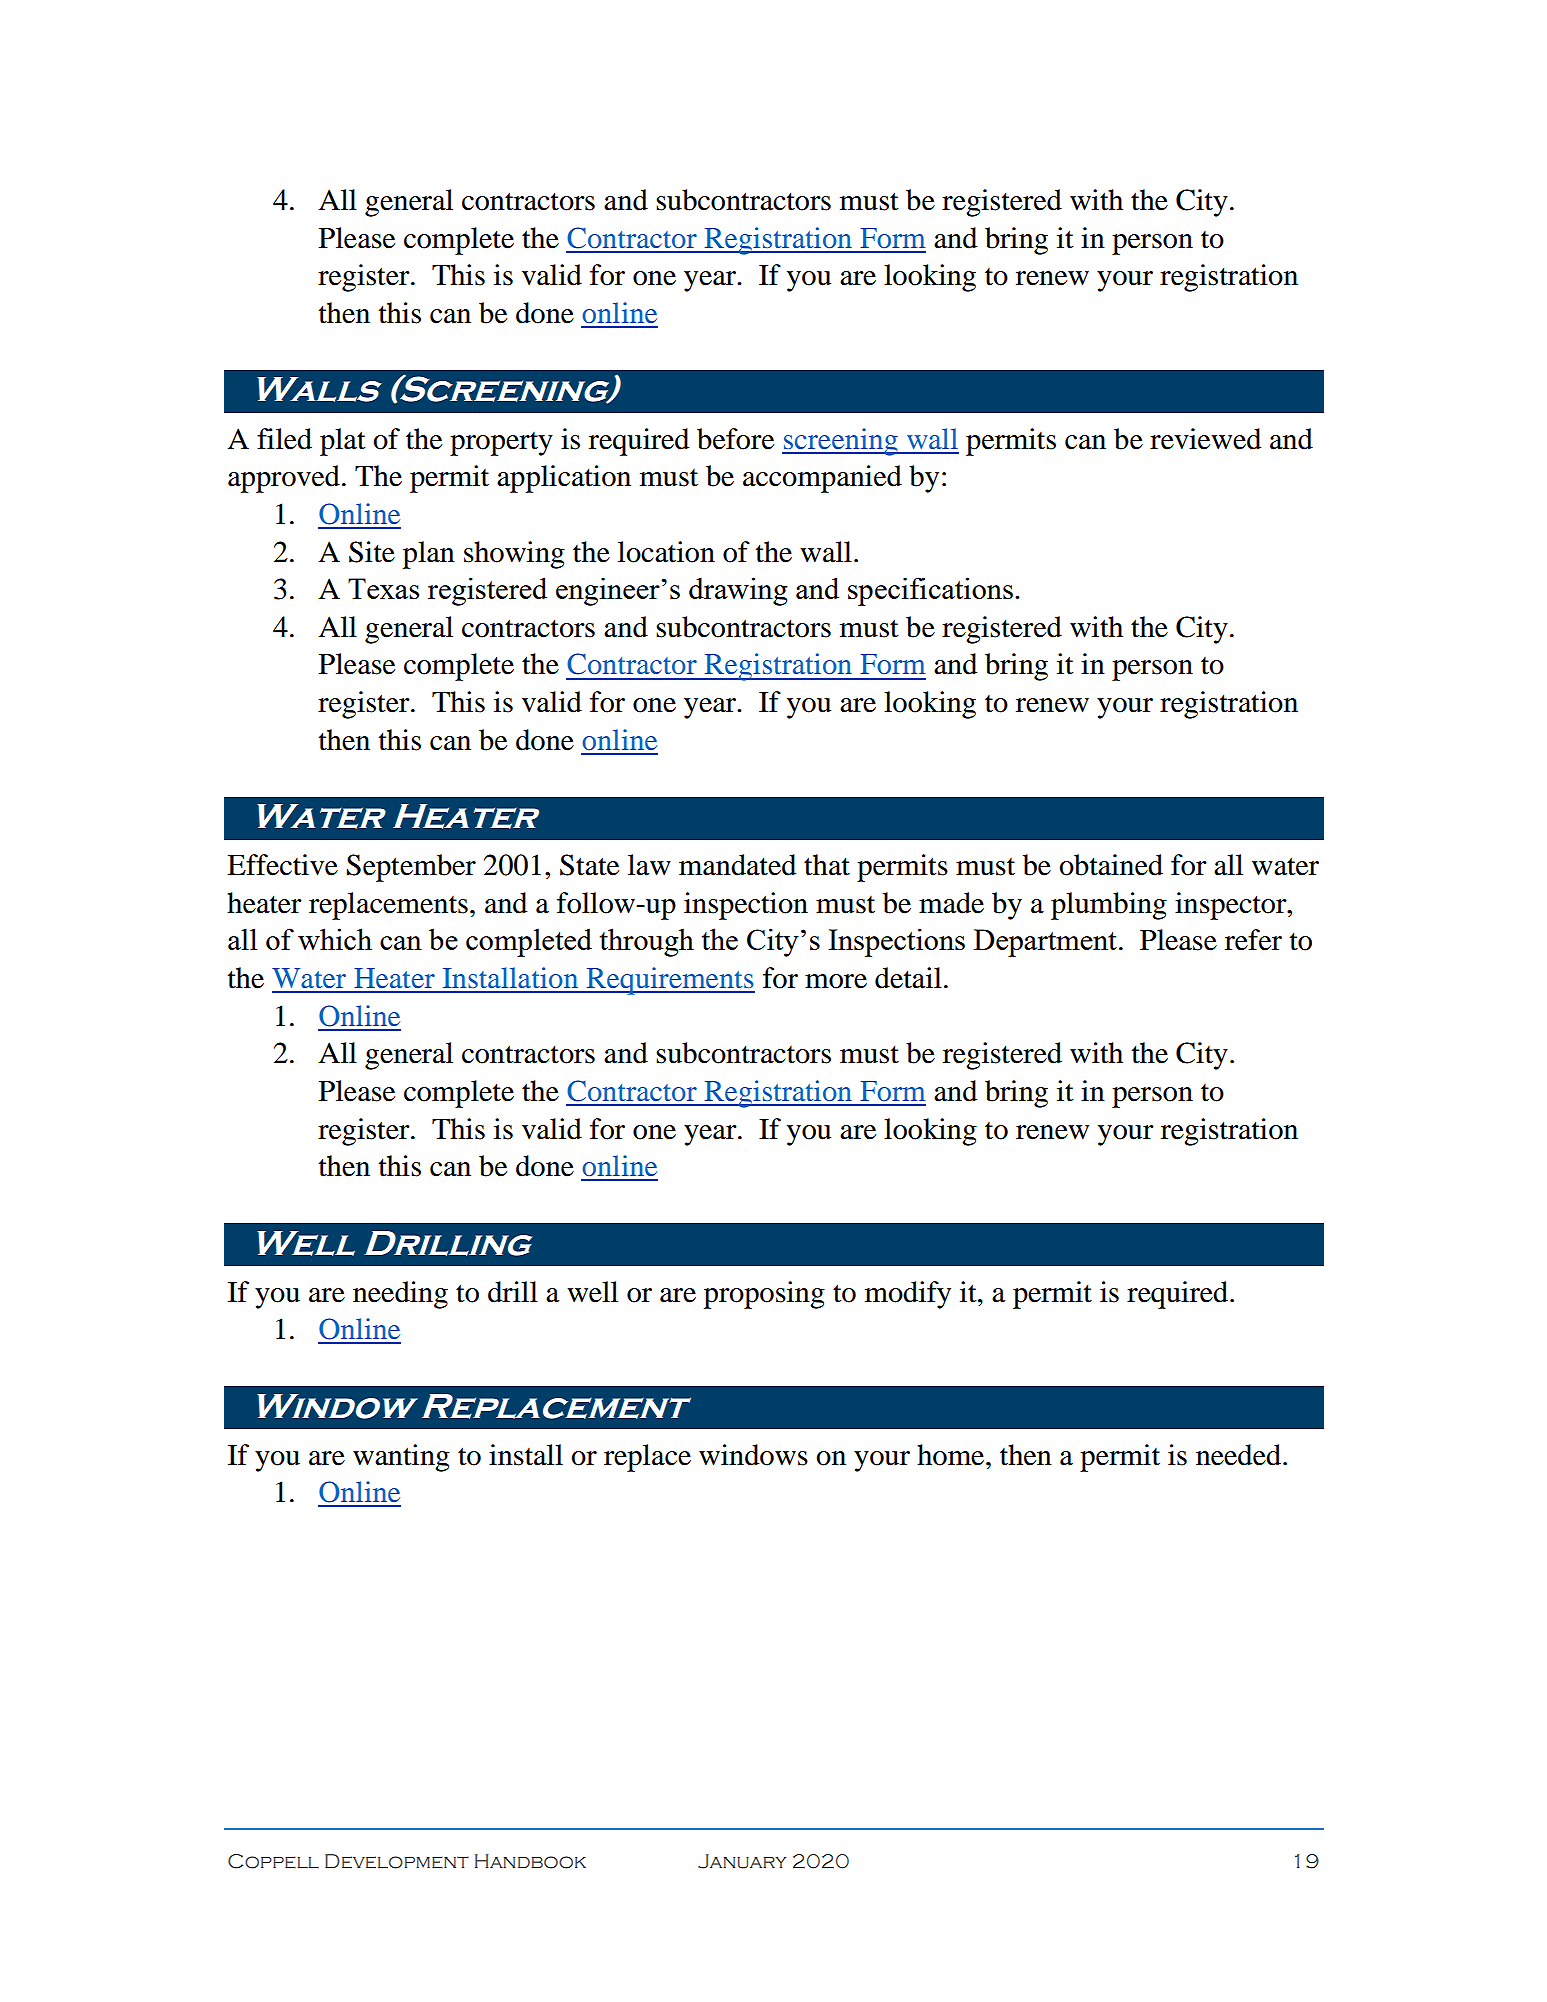  I want to click on needing, so click(400, 1295).
